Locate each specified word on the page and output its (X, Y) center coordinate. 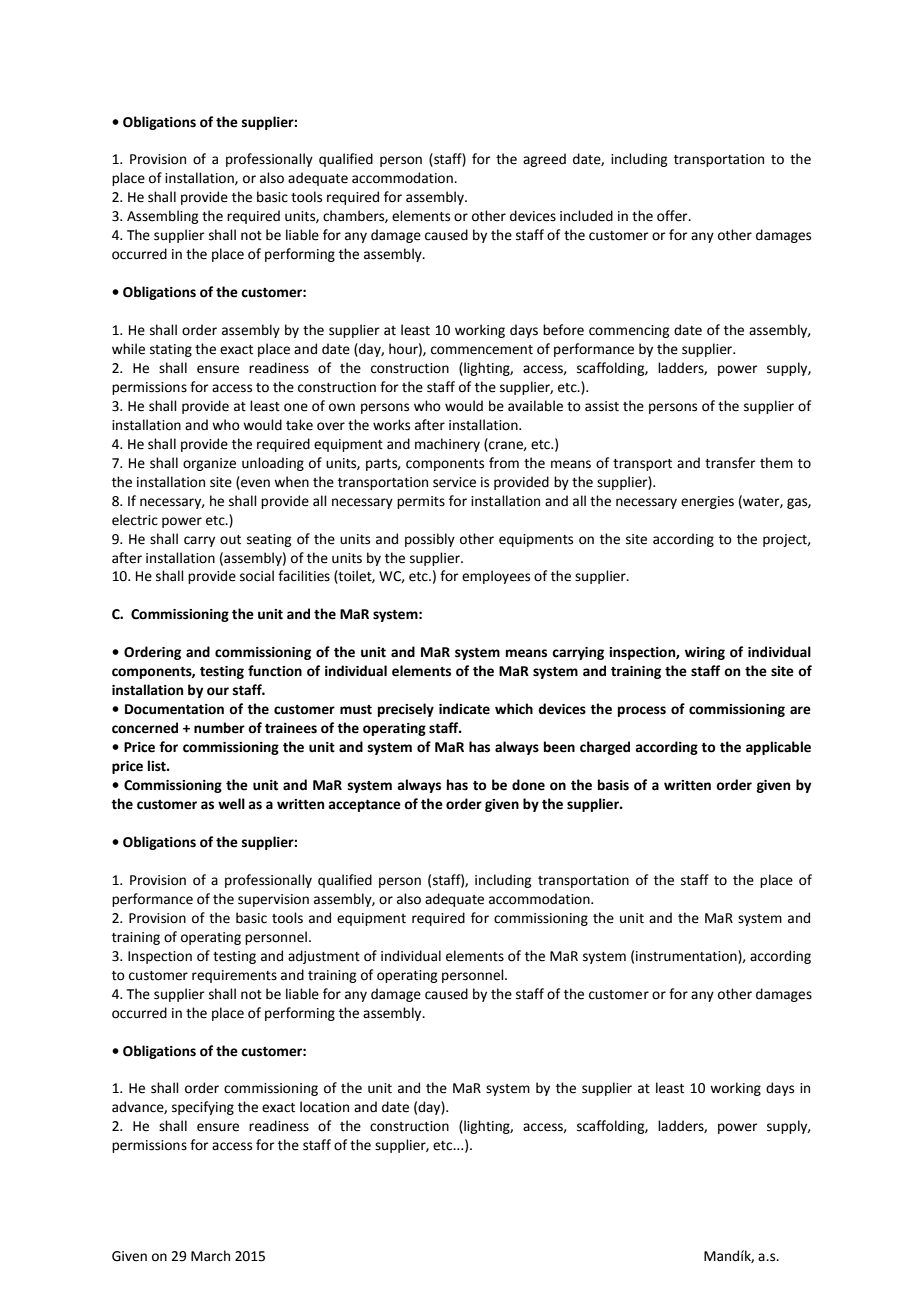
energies (707, 502)
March (210, 1256)
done (528, 785)
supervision (273, 900)
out (230, 540)
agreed (544, 160)
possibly (430, 540)
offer (673, 216)
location (324, 1107)
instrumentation (687, 956)
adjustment (324, 957)
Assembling (162, 217)
